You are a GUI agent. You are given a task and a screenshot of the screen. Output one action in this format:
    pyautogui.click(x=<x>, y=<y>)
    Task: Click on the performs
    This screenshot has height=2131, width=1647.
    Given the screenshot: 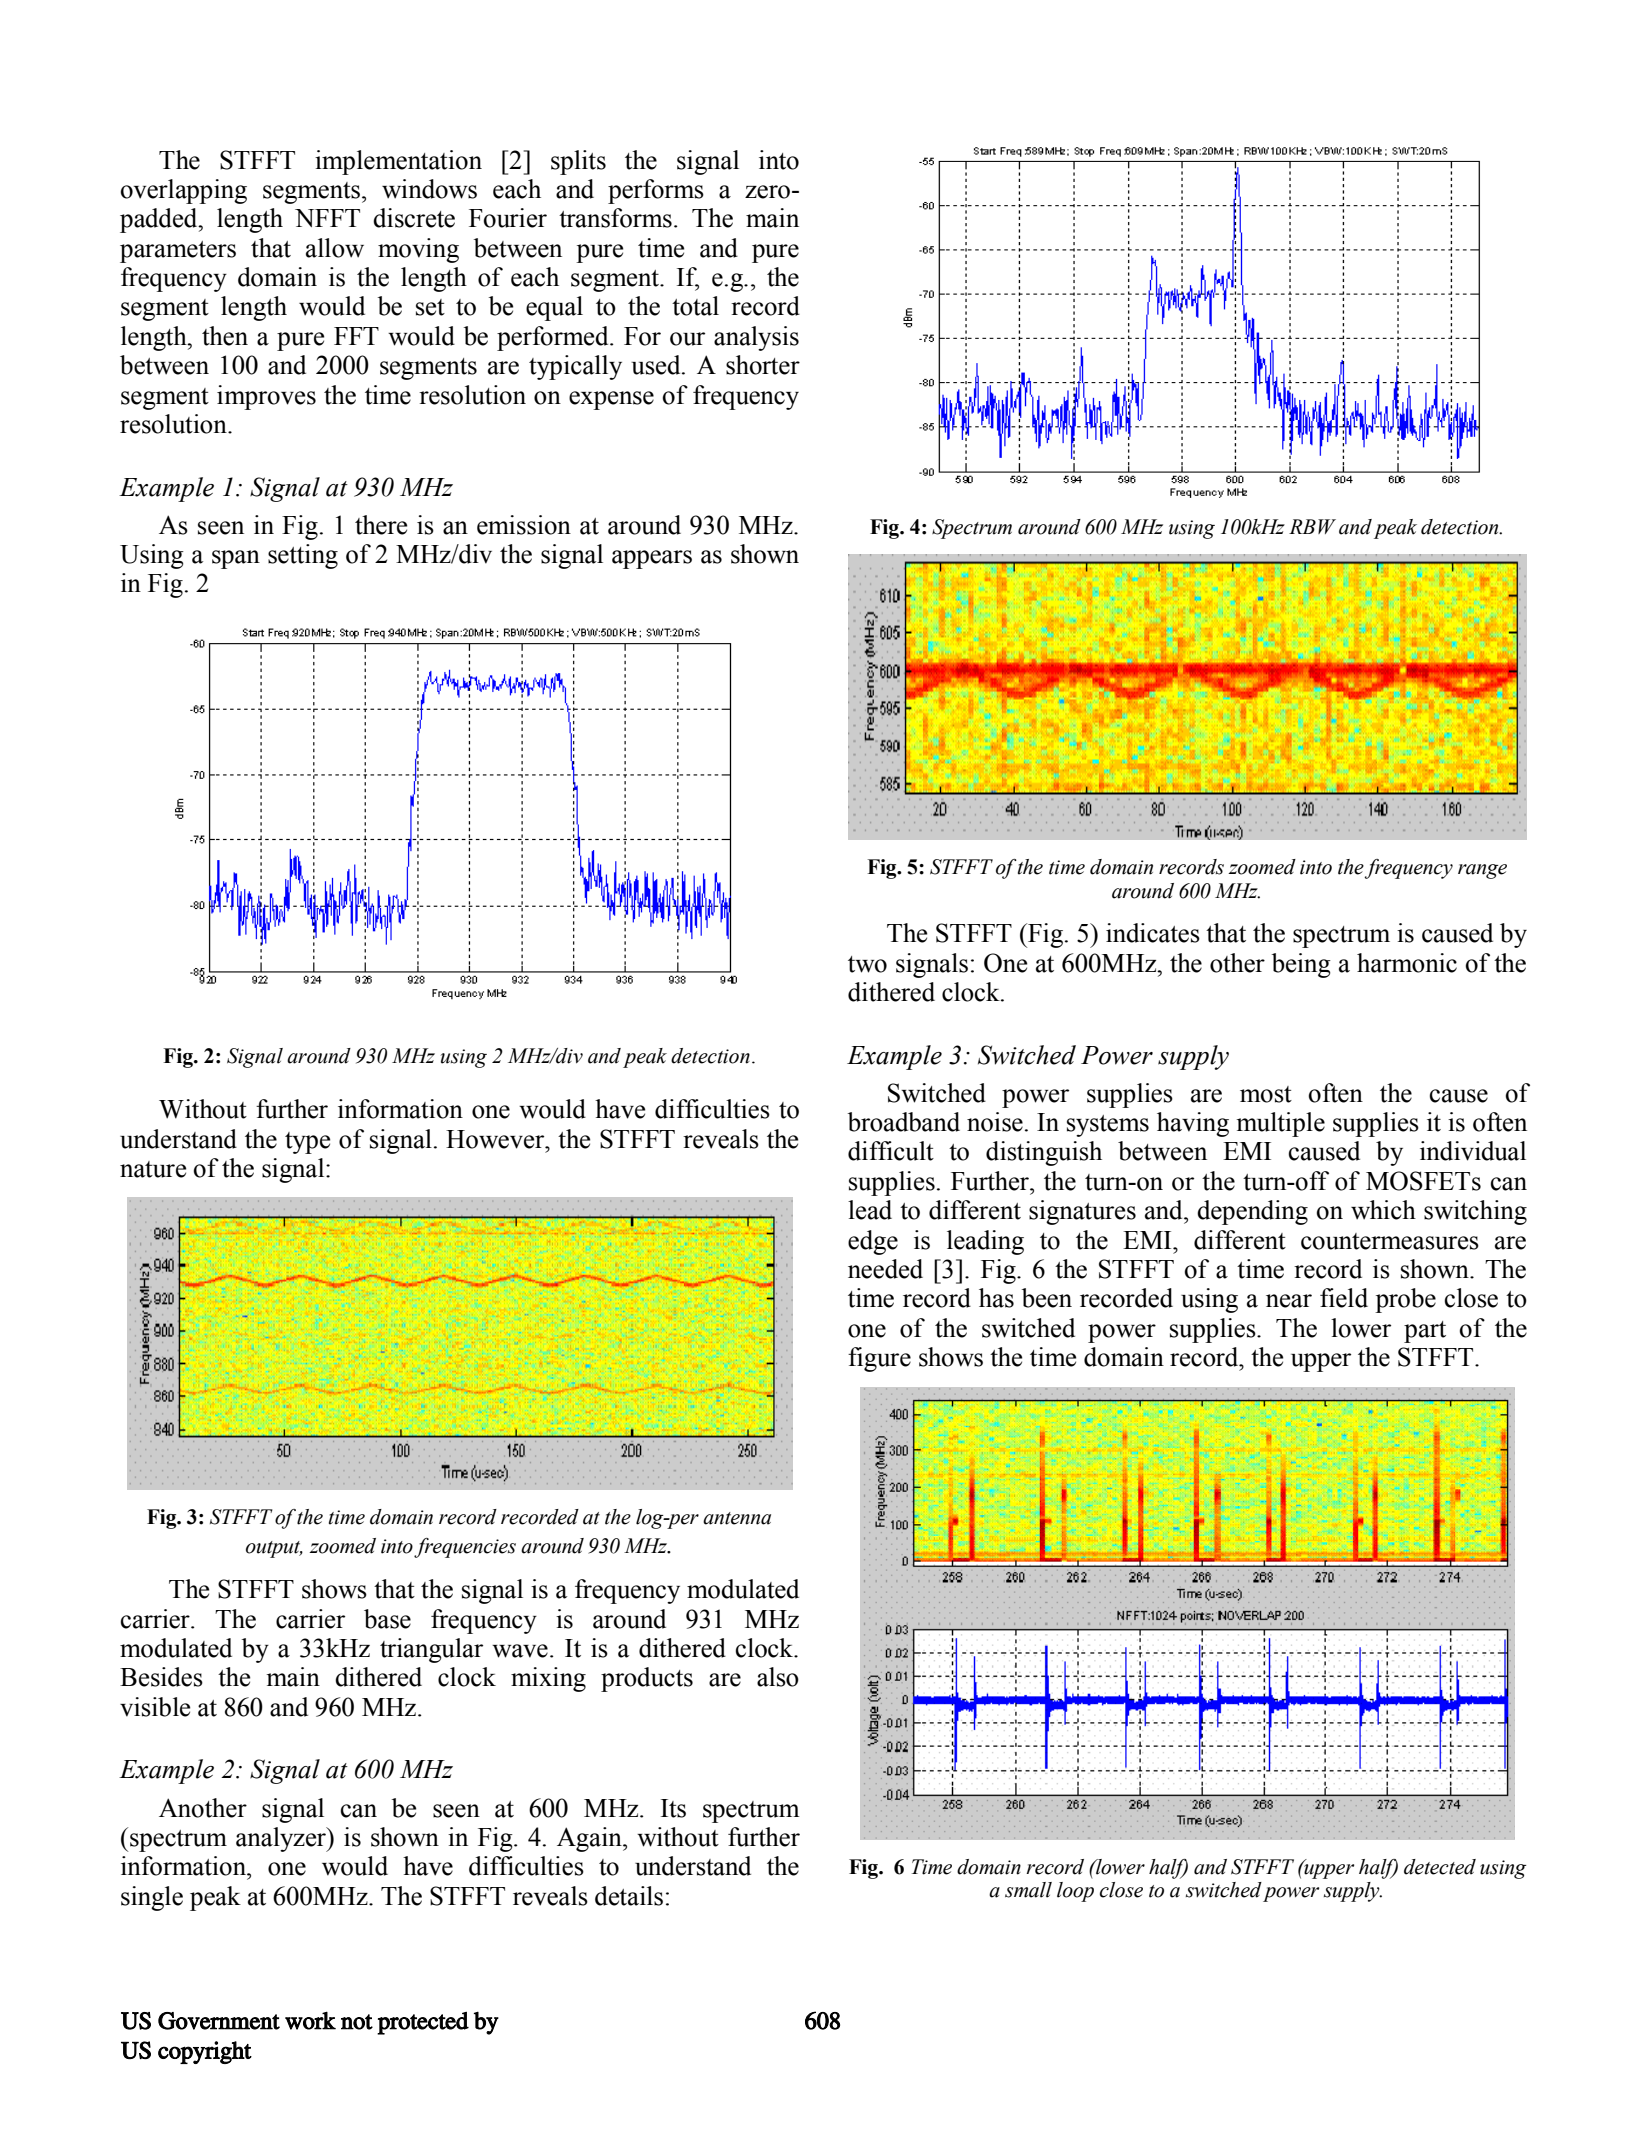 What is the action you would take?
    pyautogui.click(x=656, y=191)
